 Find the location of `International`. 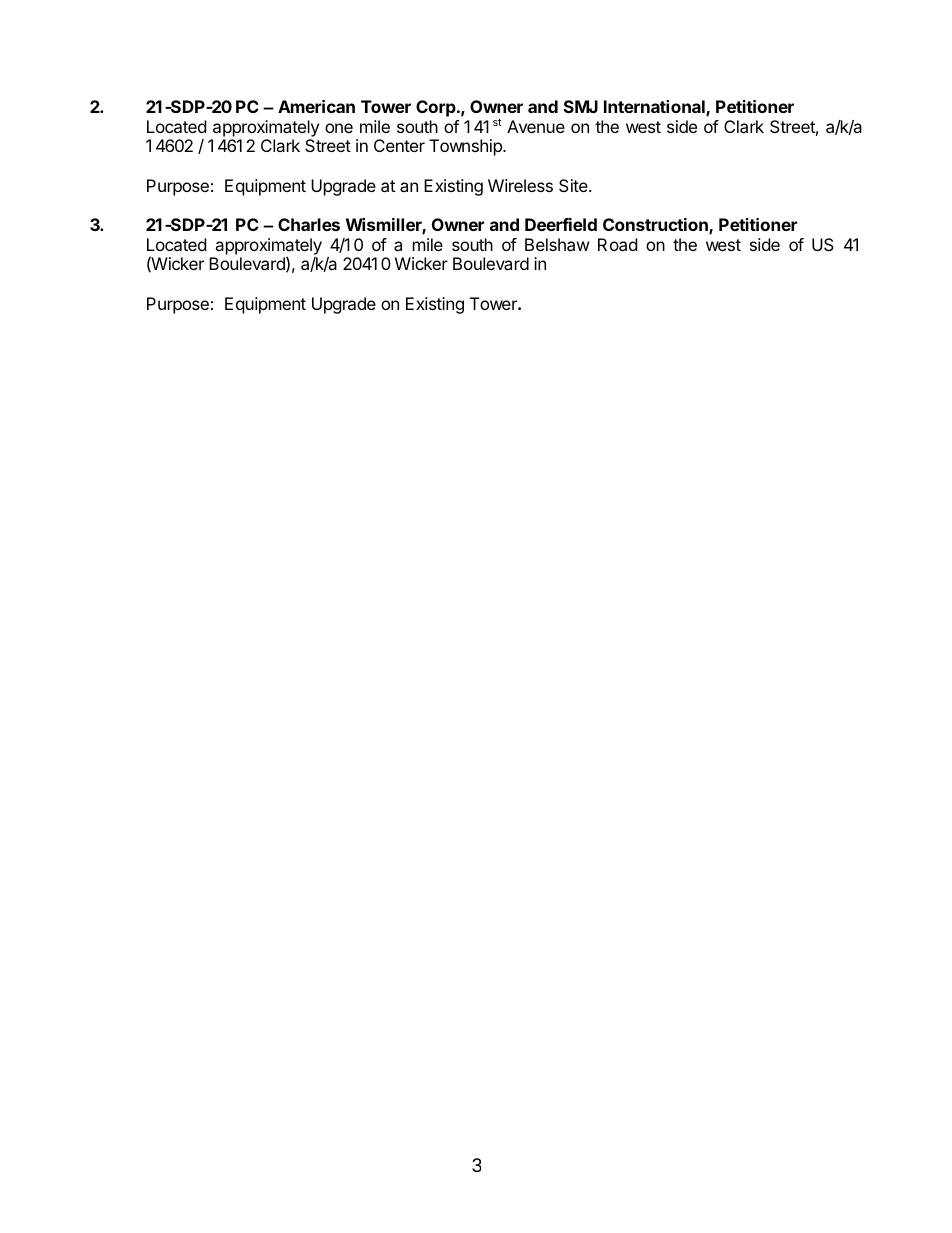

International is located at coordinates (655, 108).
